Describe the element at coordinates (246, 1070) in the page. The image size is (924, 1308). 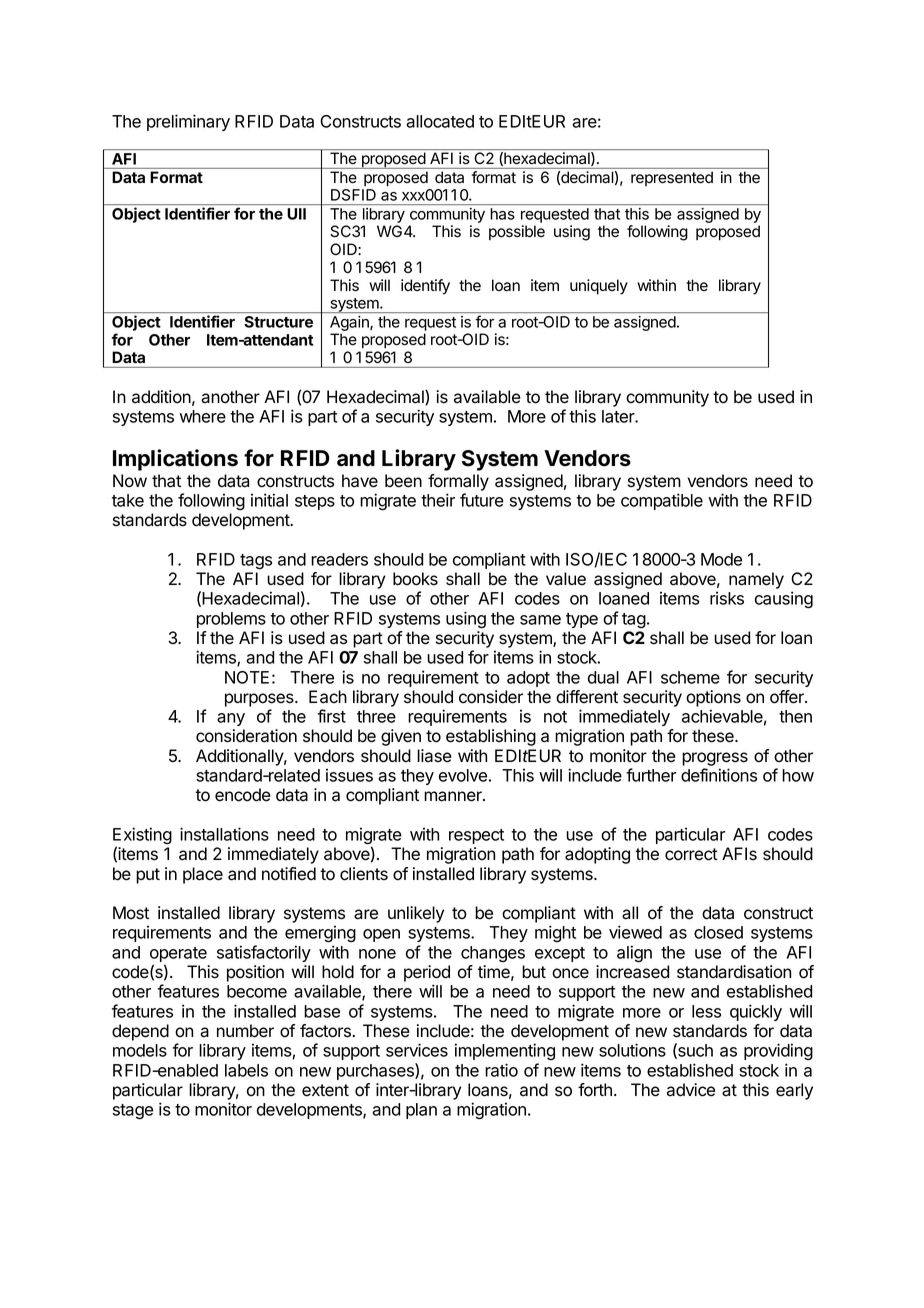
I see `labels` at that location.
